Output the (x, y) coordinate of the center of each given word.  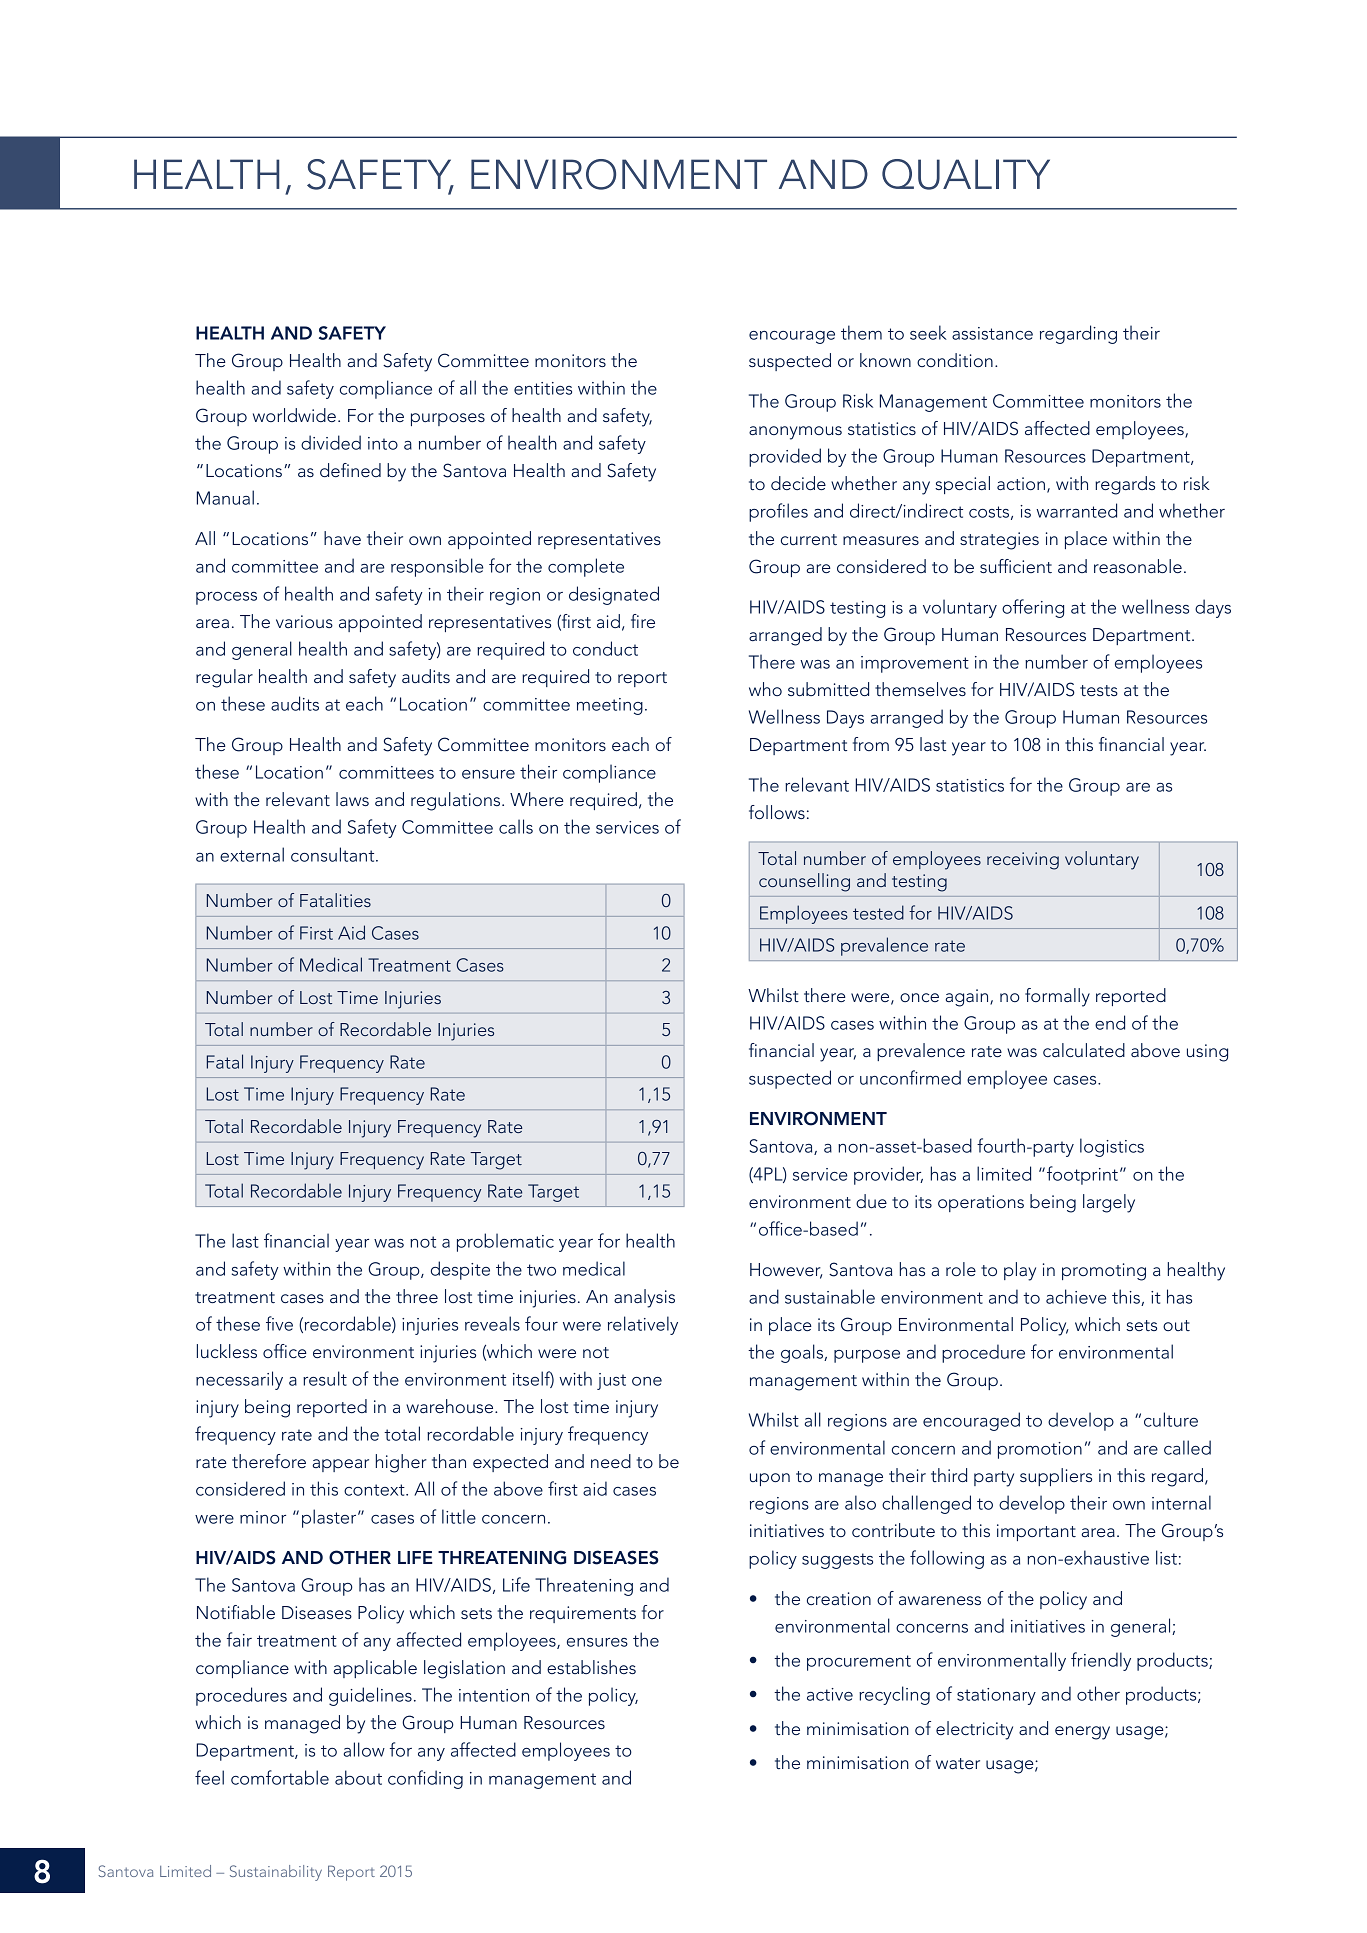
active (830, 1694)
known (885, 360)
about (358, 1777)
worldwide (294, 415)
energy (1082, 1733)
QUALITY (966, 174)
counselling (804, 882)
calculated (1084, 1050)
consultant (334, 854)
